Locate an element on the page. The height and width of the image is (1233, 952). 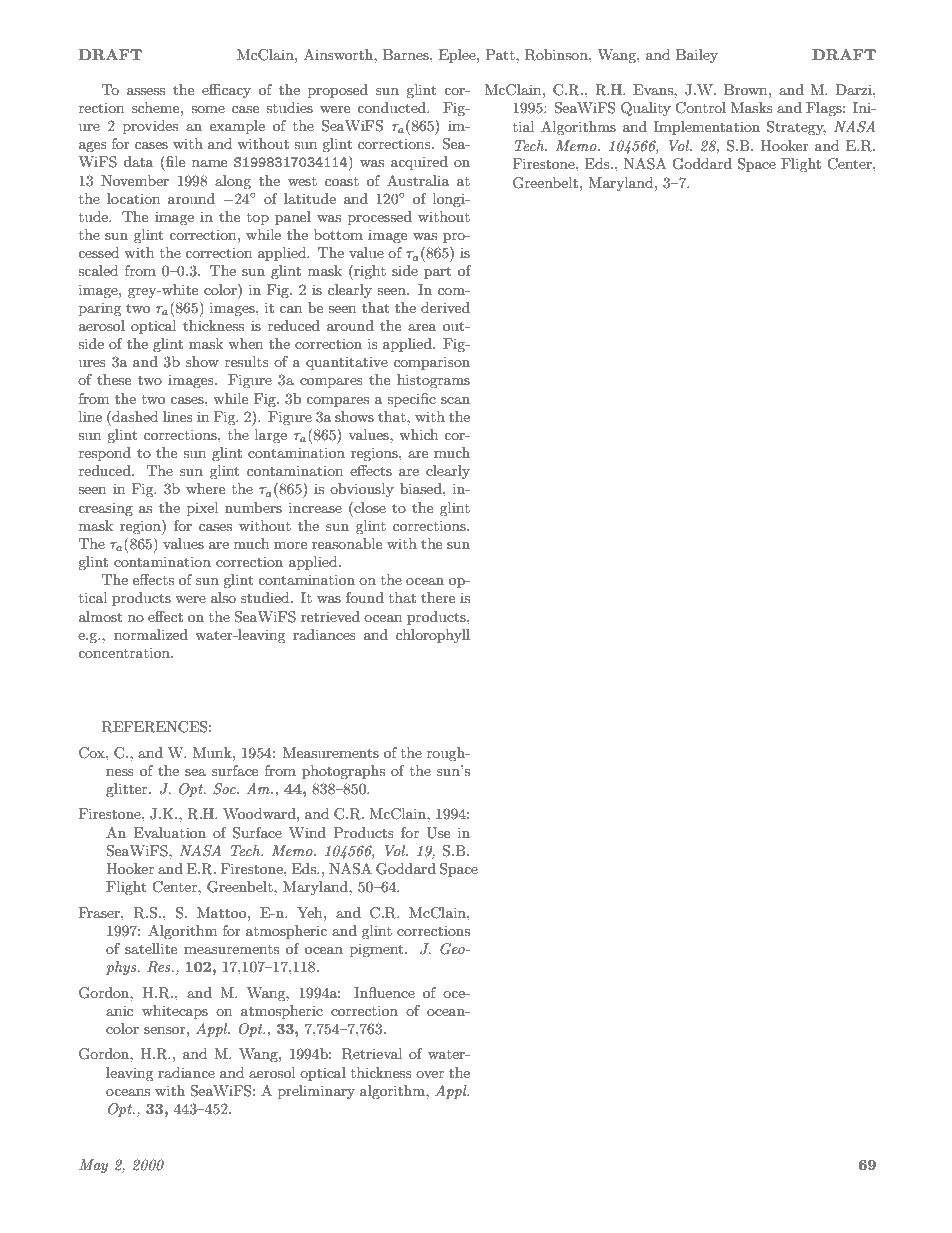
May is located at coordinates (93, 1166).
